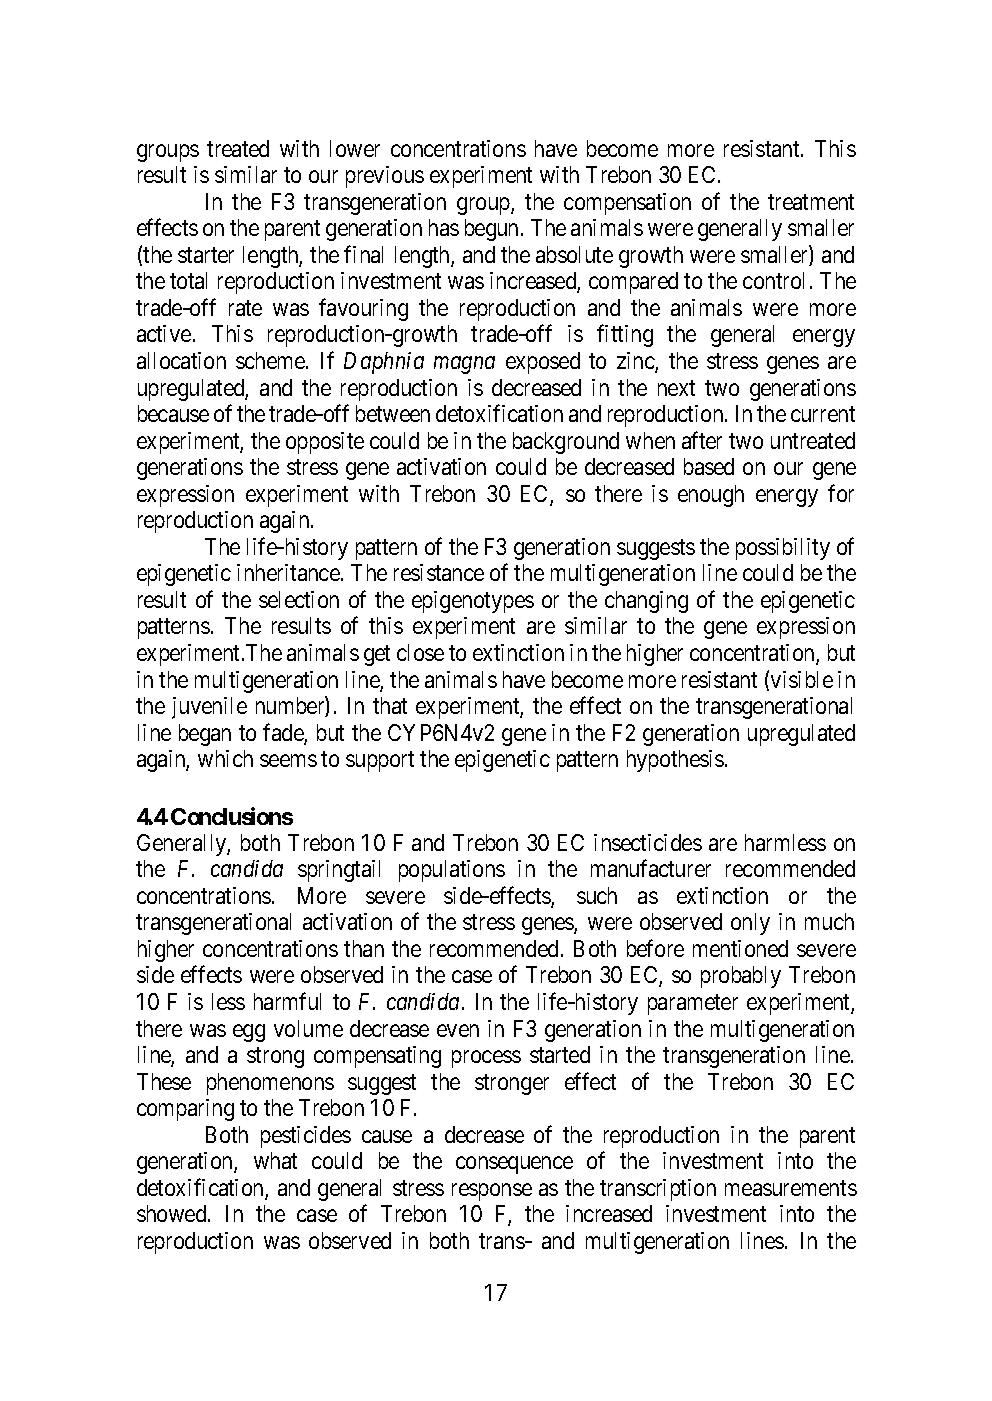 The width and height of the document is (992, 1401). Describe the element at coordinates (206, 255) in the document. I see `starter` at that location.
